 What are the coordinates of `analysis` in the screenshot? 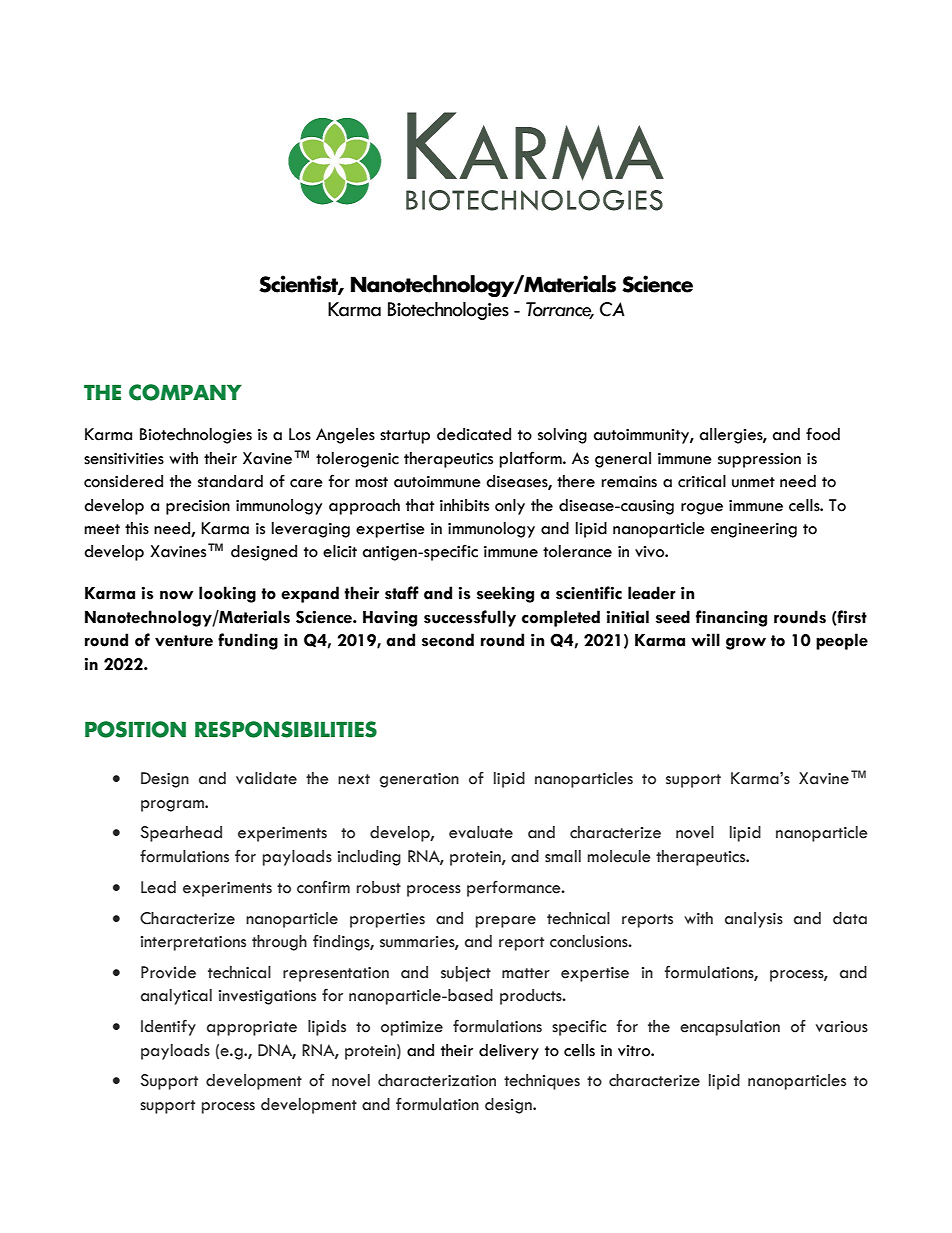 It's located at (754, 920).
